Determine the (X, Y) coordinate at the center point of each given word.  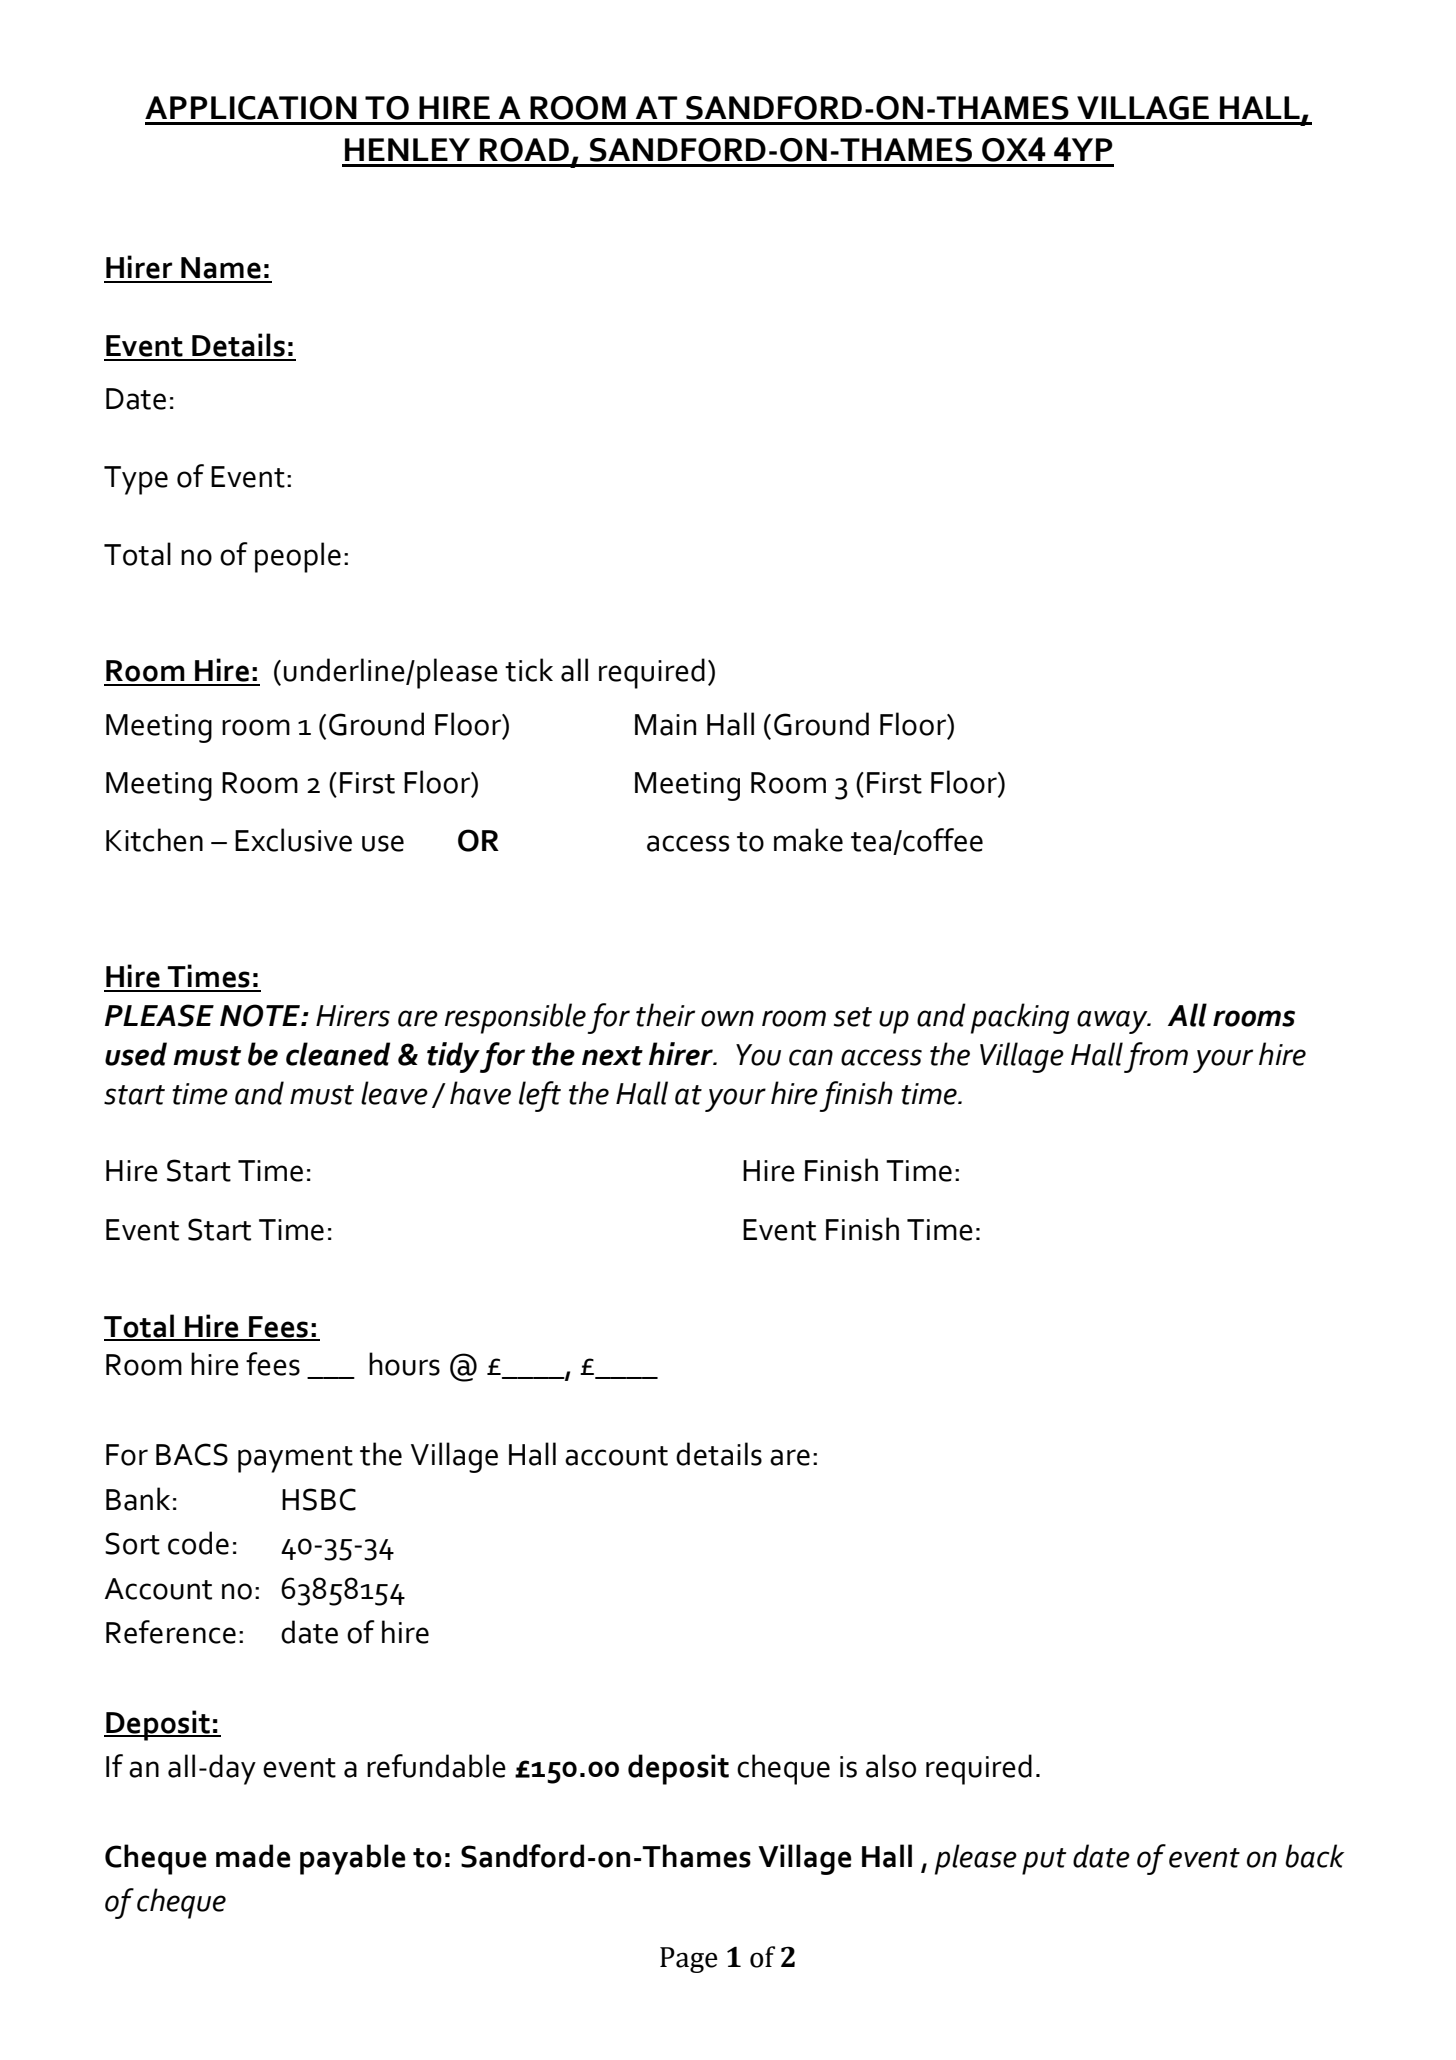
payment (295, 1459)
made (253, 1856)
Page (689, 1960)
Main (665, 725)
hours (404, 1364)
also (891, 1766)
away (1113, 1022)
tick (529, 670)
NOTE (261, 1015)
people (298, 557)
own (727, 1018)
